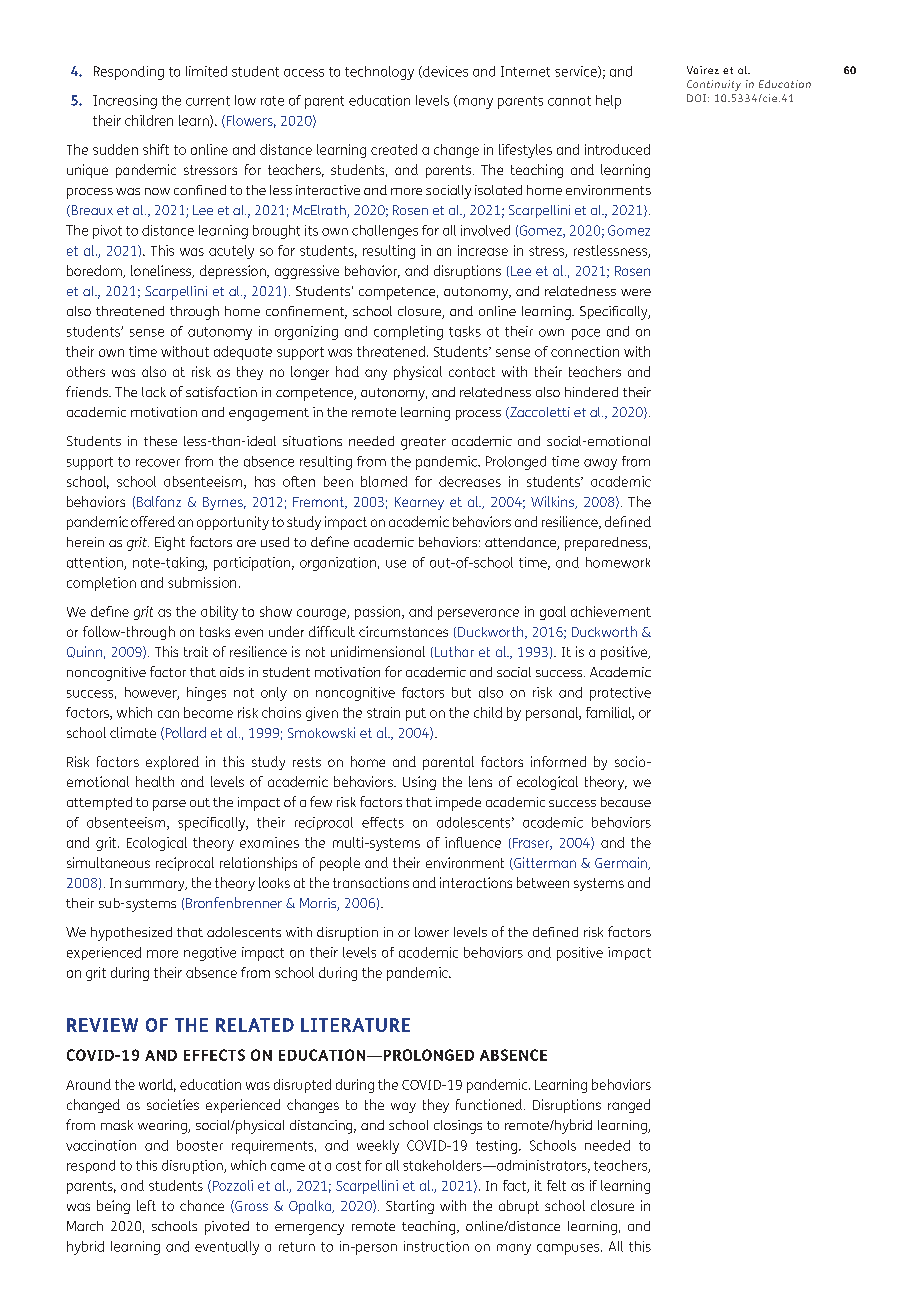  Describe the element at coordinates (196, 651) in the document. I see `trait` at that location.
